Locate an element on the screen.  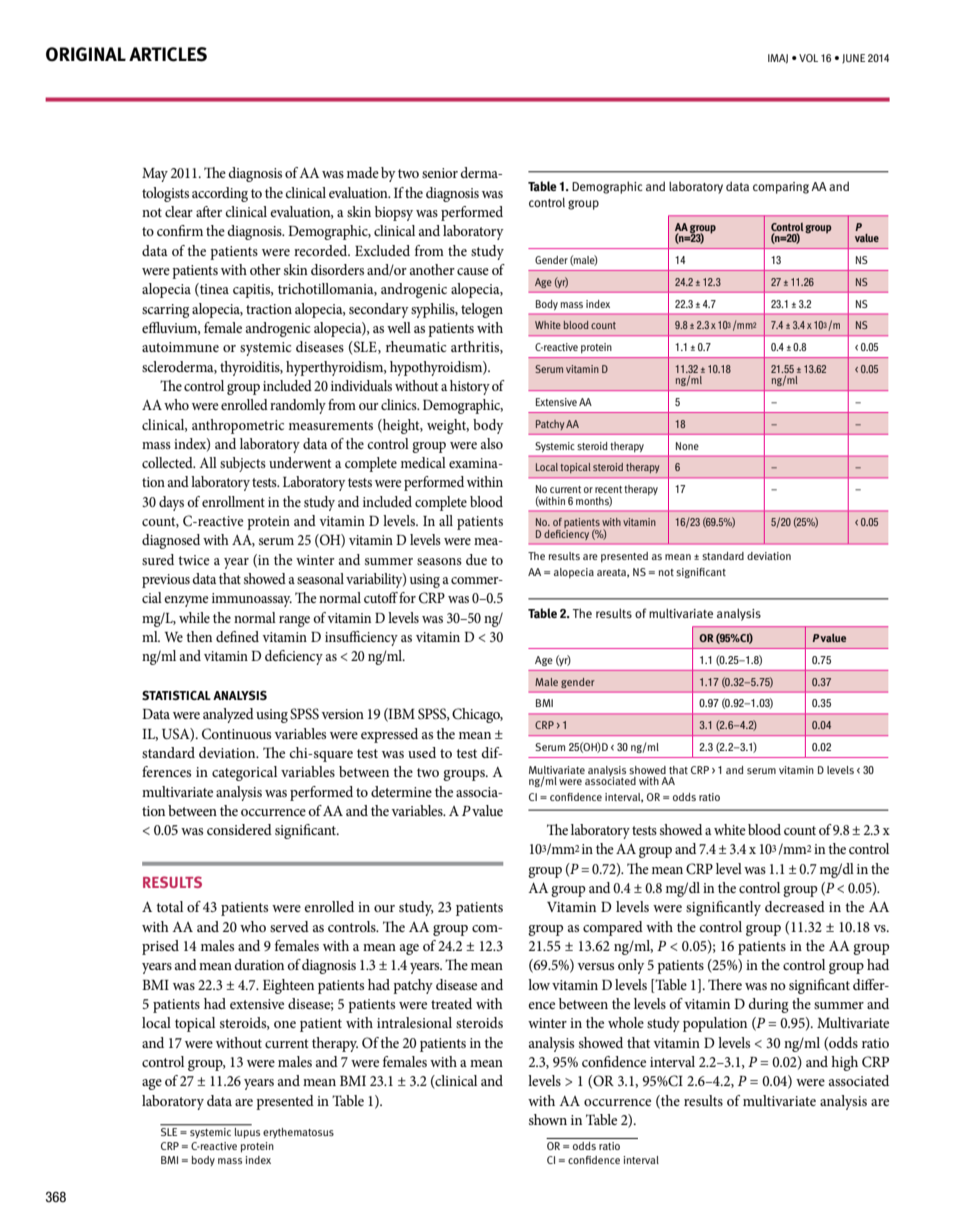
determine is located at coordinates (401, 791).
